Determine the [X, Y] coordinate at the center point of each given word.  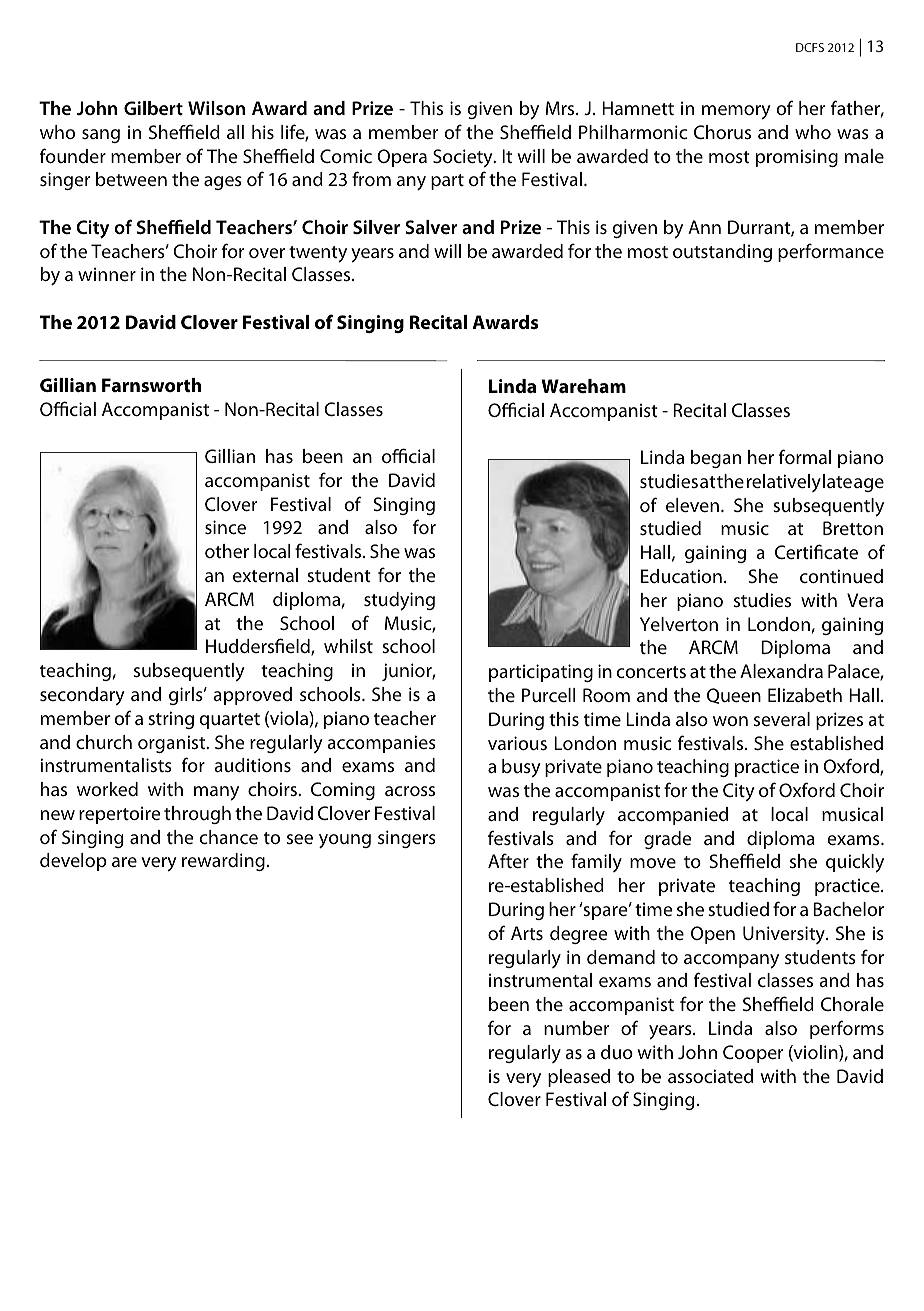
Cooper [753, 1054]
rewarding [223, 862]
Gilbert [153, 108]
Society [464, 158]
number [576, 1028]
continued [841, 576]
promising [797, 158]
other [227, 551]
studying [399, 601]
